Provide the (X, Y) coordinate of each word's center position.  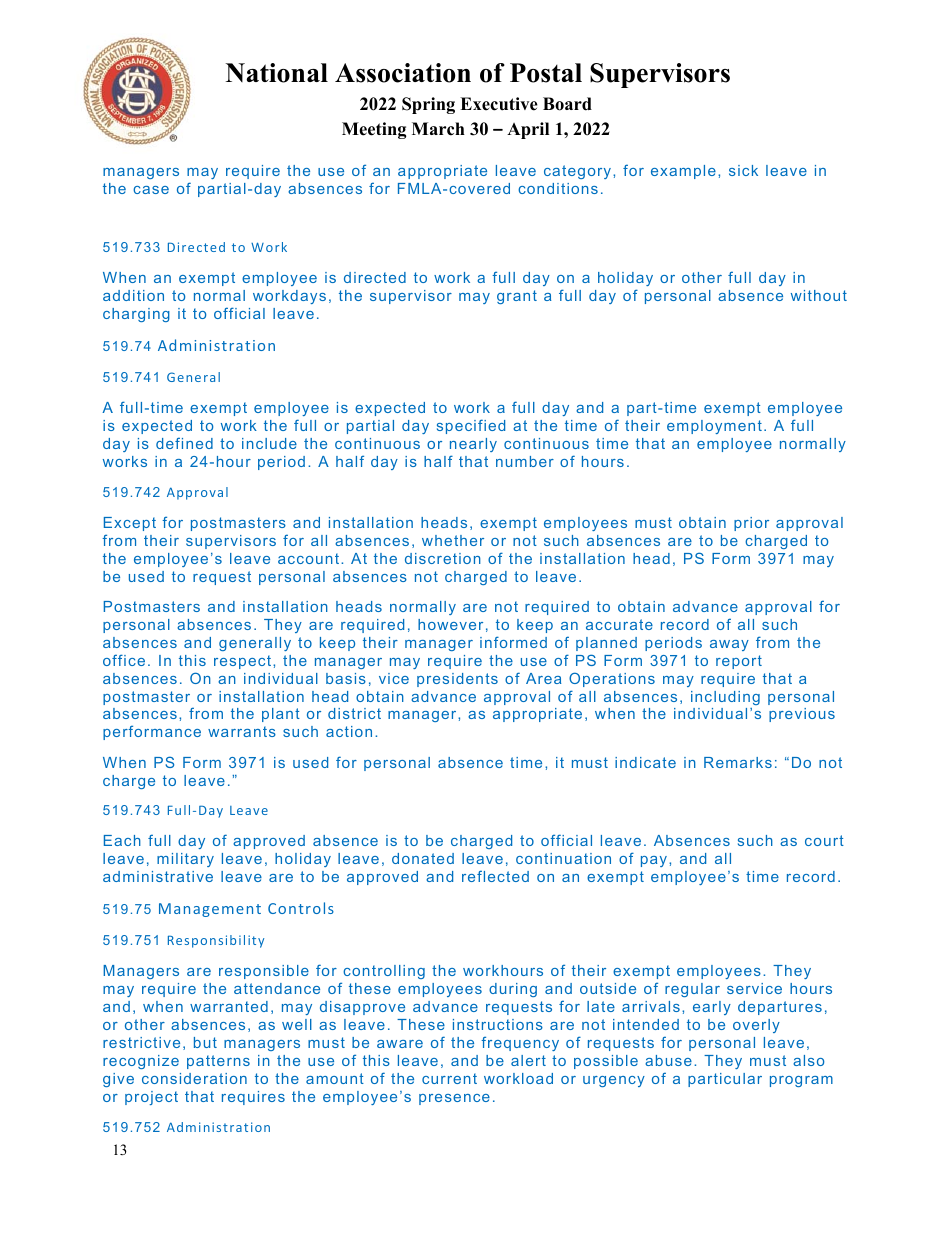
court (824, 840)
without (819, 295)
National (276, 73)
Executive (499, 104)
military (185, 860)
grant (517, 297)
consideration (194, 1078)
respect (242, 662)
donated (423, 858)
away (729, 645)
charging (136, 315)
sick (743, 170)
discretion (443, 558)
